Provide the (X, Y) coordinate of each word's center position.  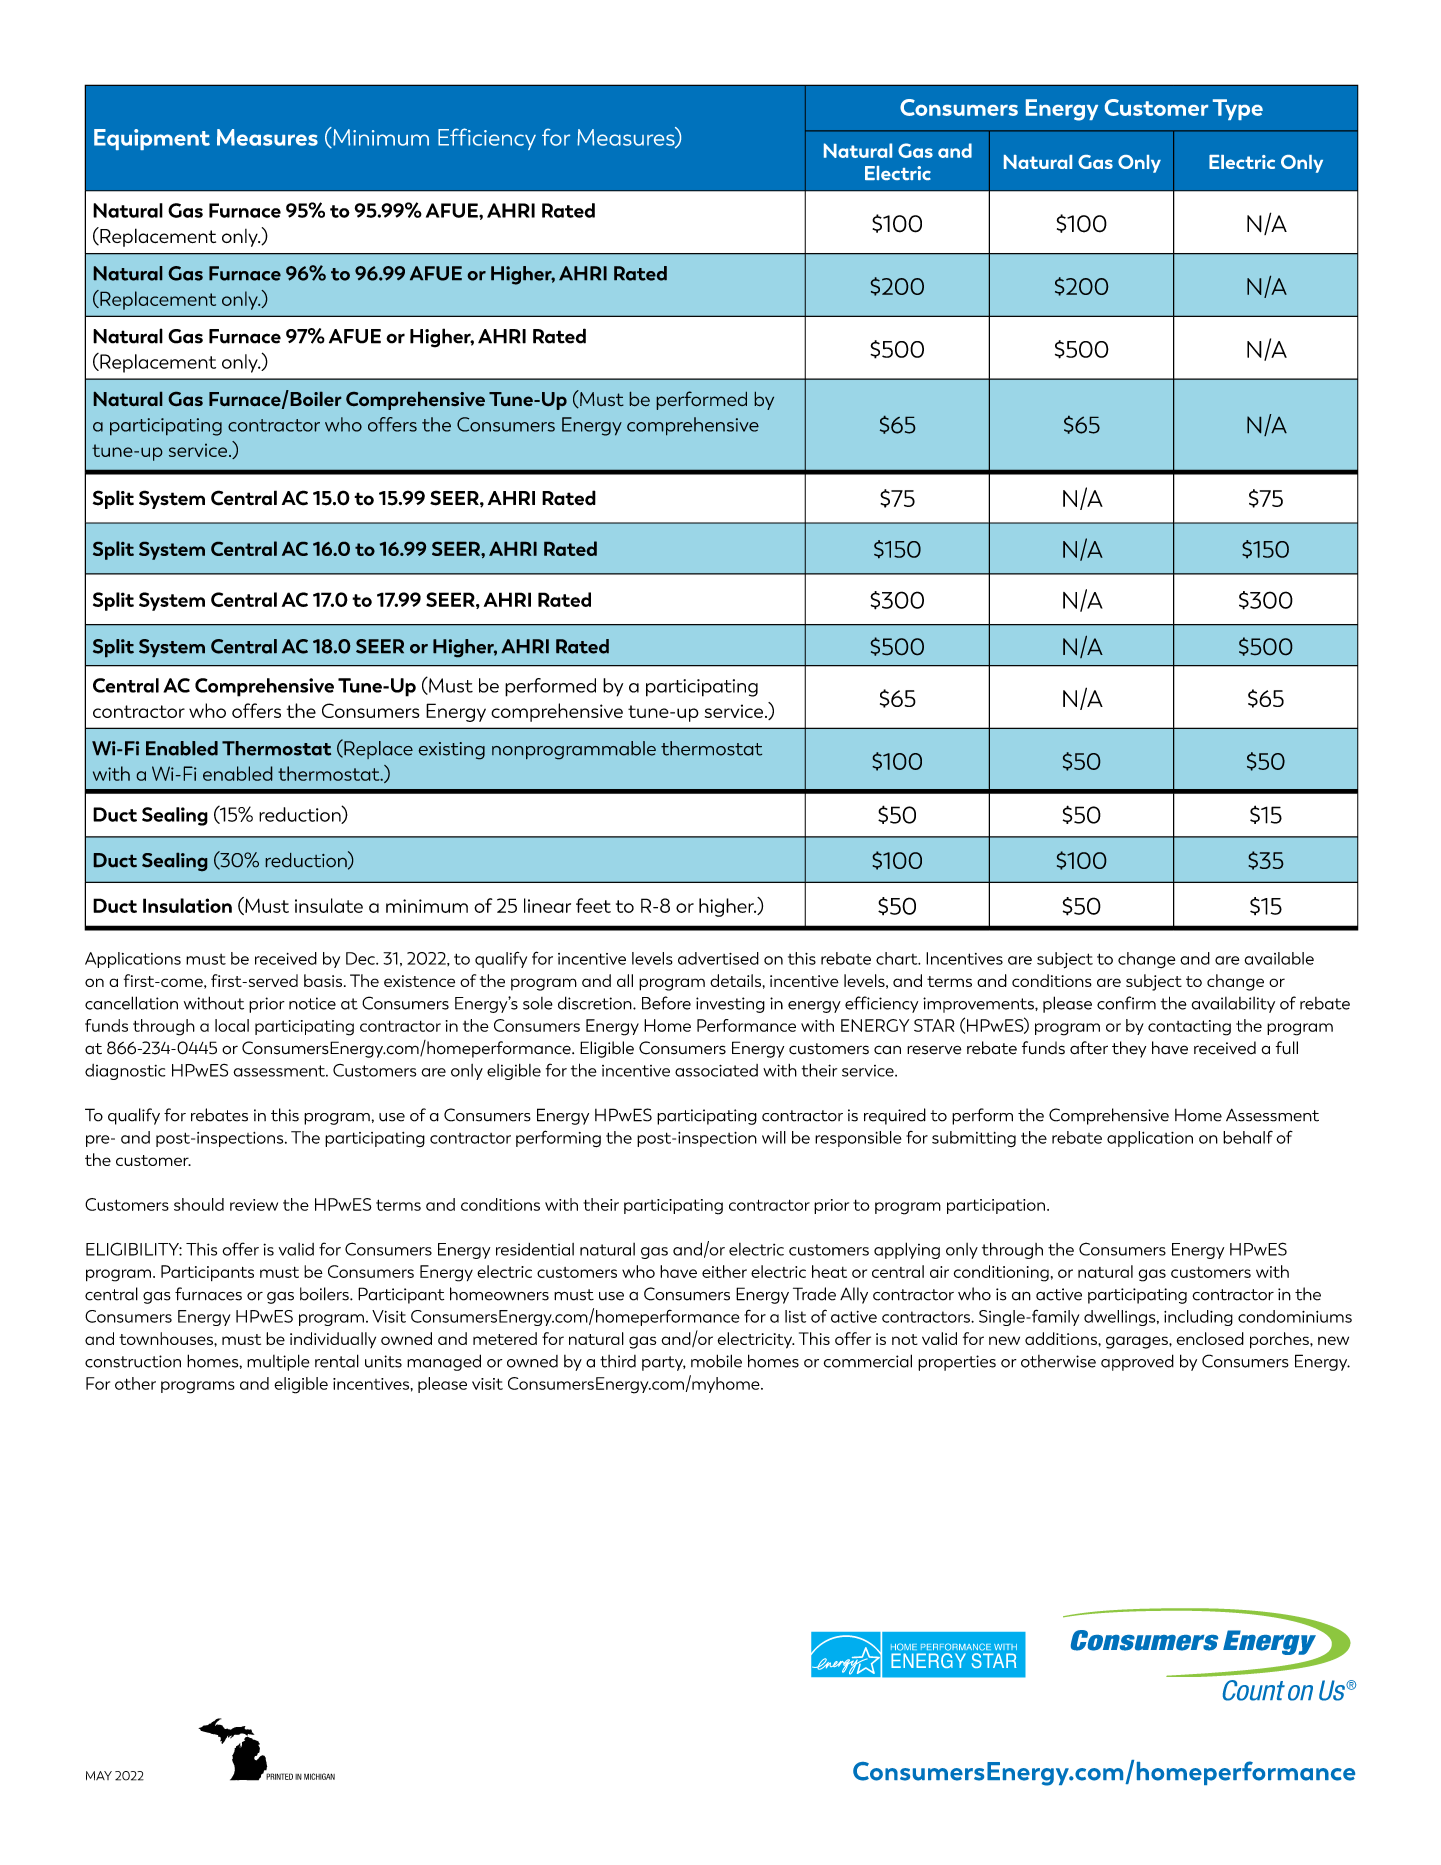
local (232, 1025)
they (1129, 1049)
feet (593, 905)
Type (1238, 109)
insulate (329, 905)
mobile (716, 1361)
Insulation (187, 905)
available (1279, 958)
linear (547, 905)
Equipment (152, 139)
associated (716, 1070)
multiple (278, 1362)
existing (451, 751)
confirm (1126, 1003)
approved (1137, 1362)
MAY (99, 1775)
